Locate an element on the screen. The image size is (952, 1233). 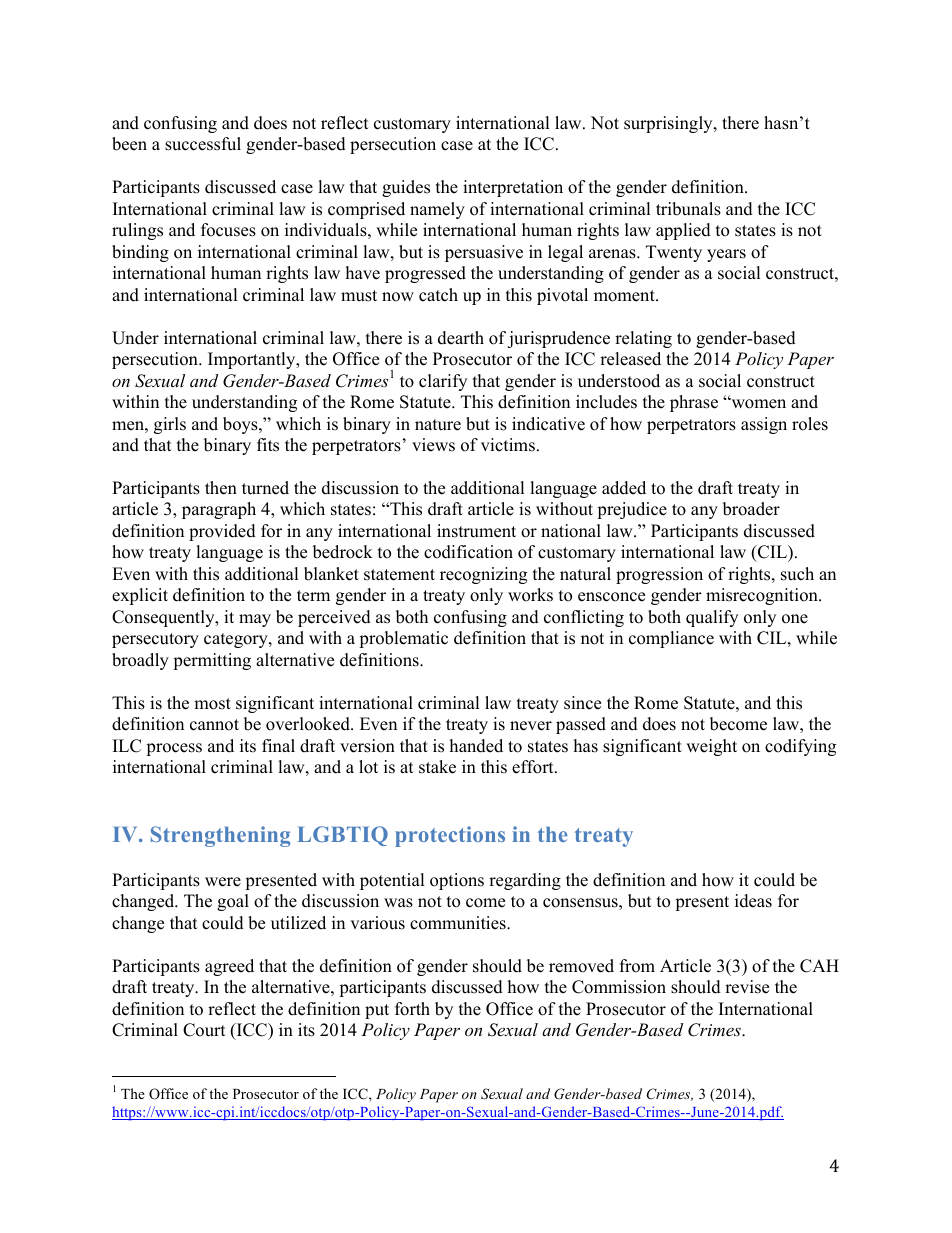
provided is located at coordinates (222, 532).
